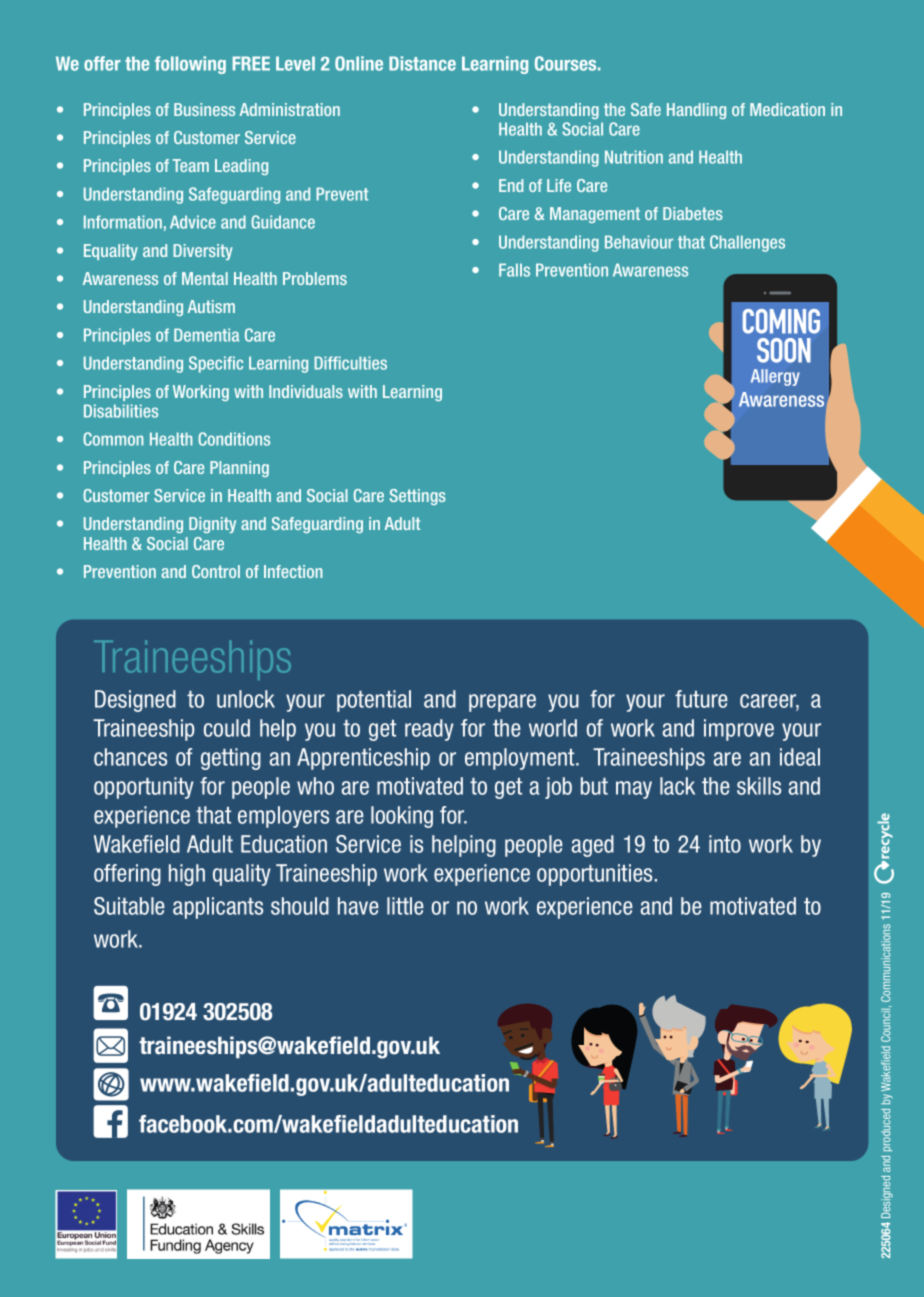  What do you see at coordinates (739, 730) in the screenshot?
I see `improve` at bounding box center [739, 730].
